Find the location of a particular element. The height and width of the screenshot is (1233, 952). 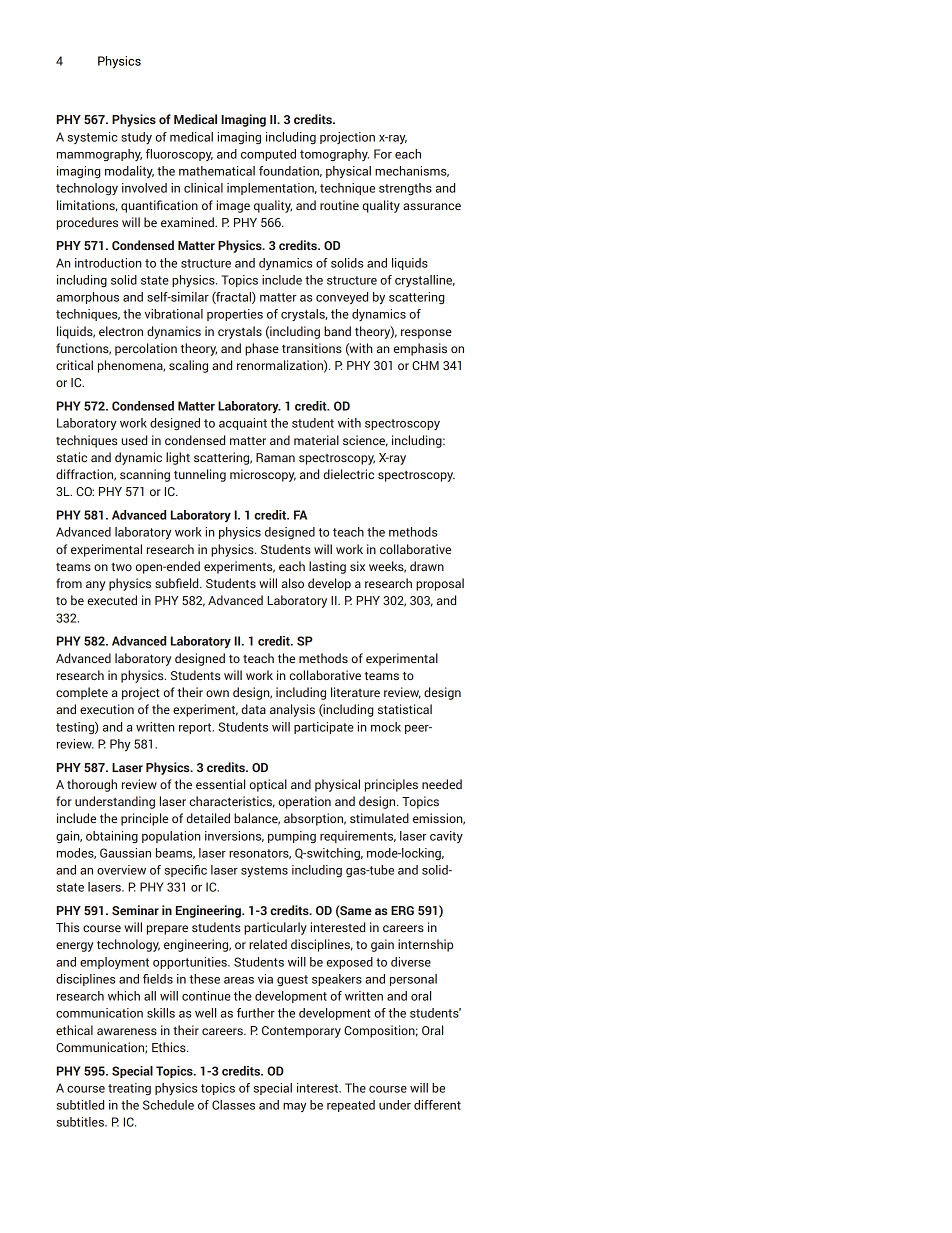

Classes is located at coordinates (233, 1105).
